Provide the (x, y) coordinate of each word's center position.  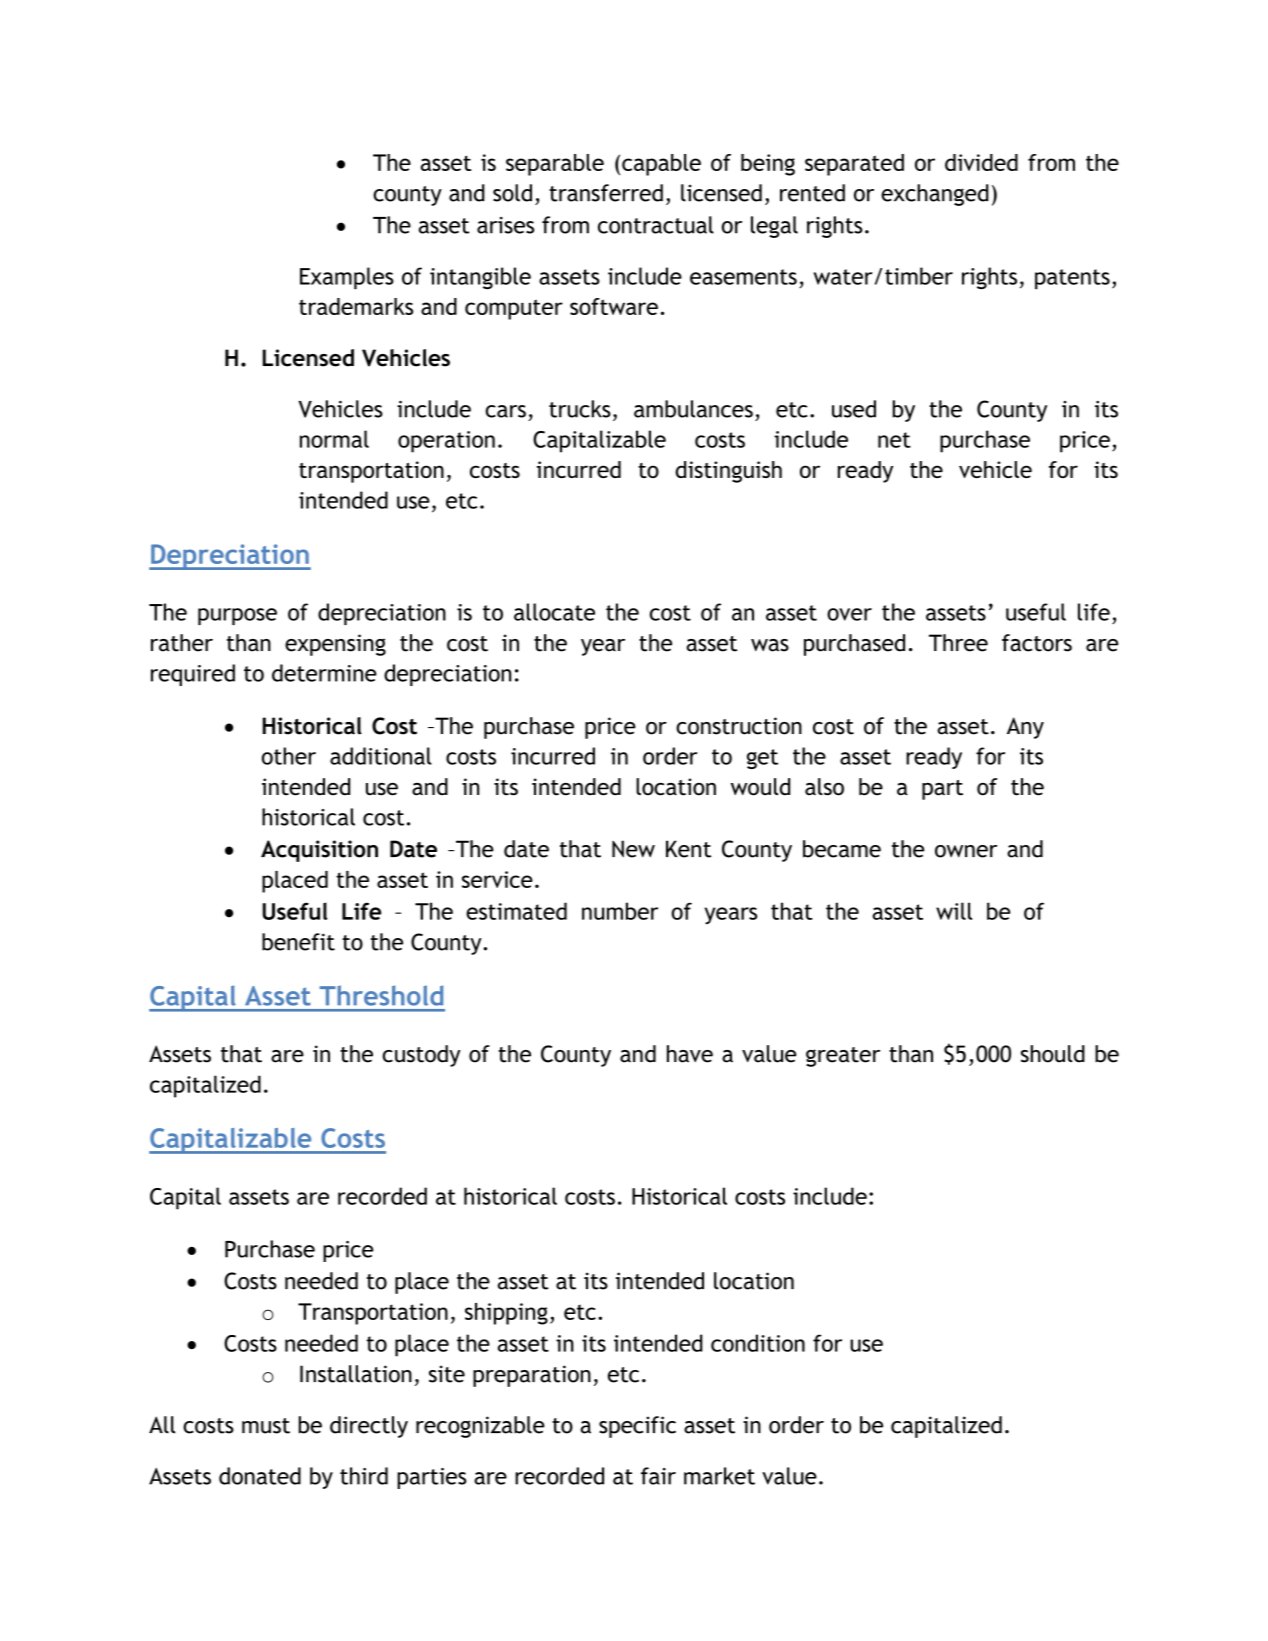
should (1053, 1054)
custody (421, 1056)
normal (334, 439)
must (266, 1426)
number (620, 911)
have (690, 1054)
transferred (606, 193)
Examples (347, 278)
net (894, 440)
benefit (298, 942)
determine (324, 673)
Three (958, 643)
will (954, 911)
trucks (580, 409)
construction (739, 726)
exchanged (935, 195)
